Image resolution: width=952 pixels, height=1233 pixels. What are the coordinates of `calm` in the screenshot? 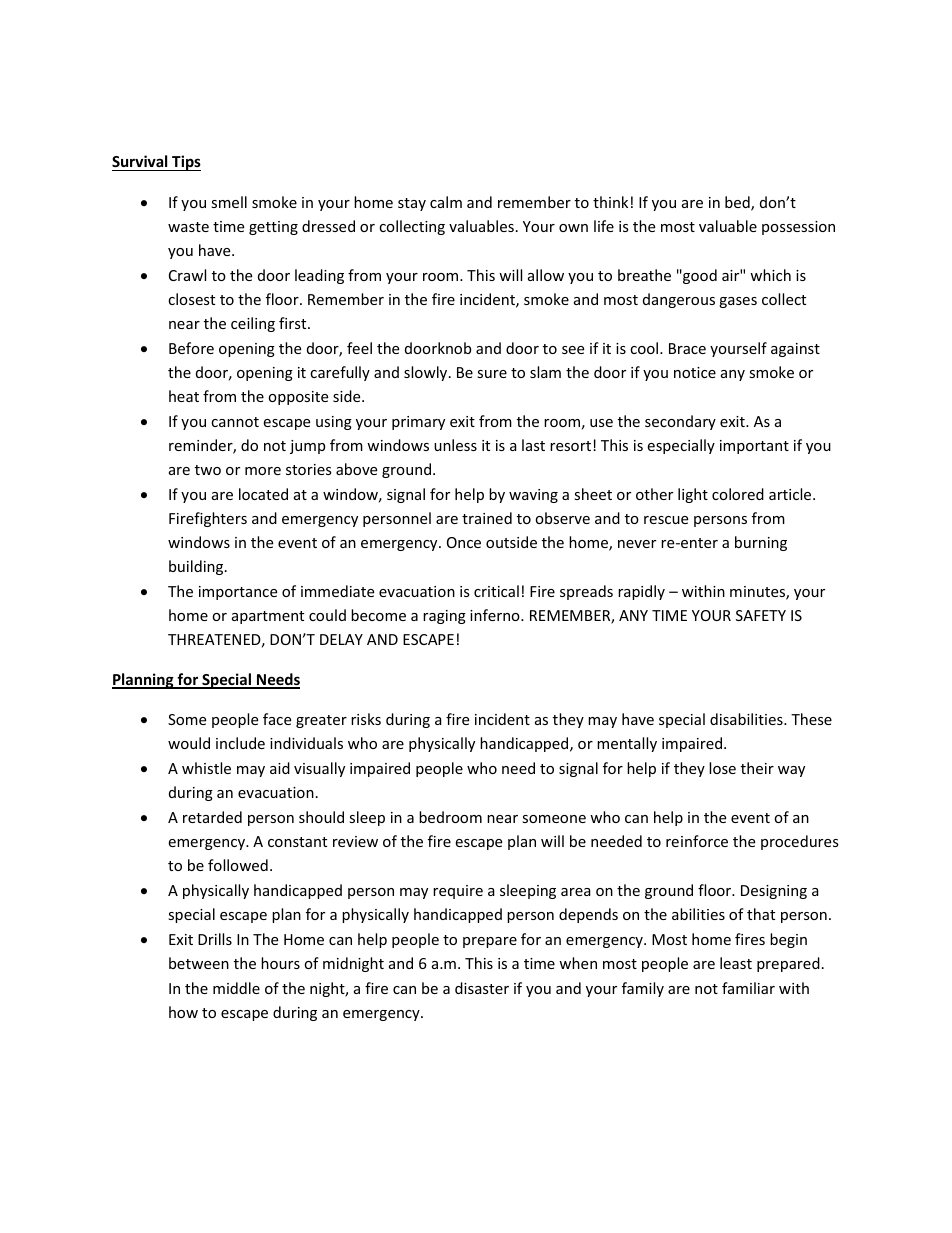 It's located at (446, 202).
